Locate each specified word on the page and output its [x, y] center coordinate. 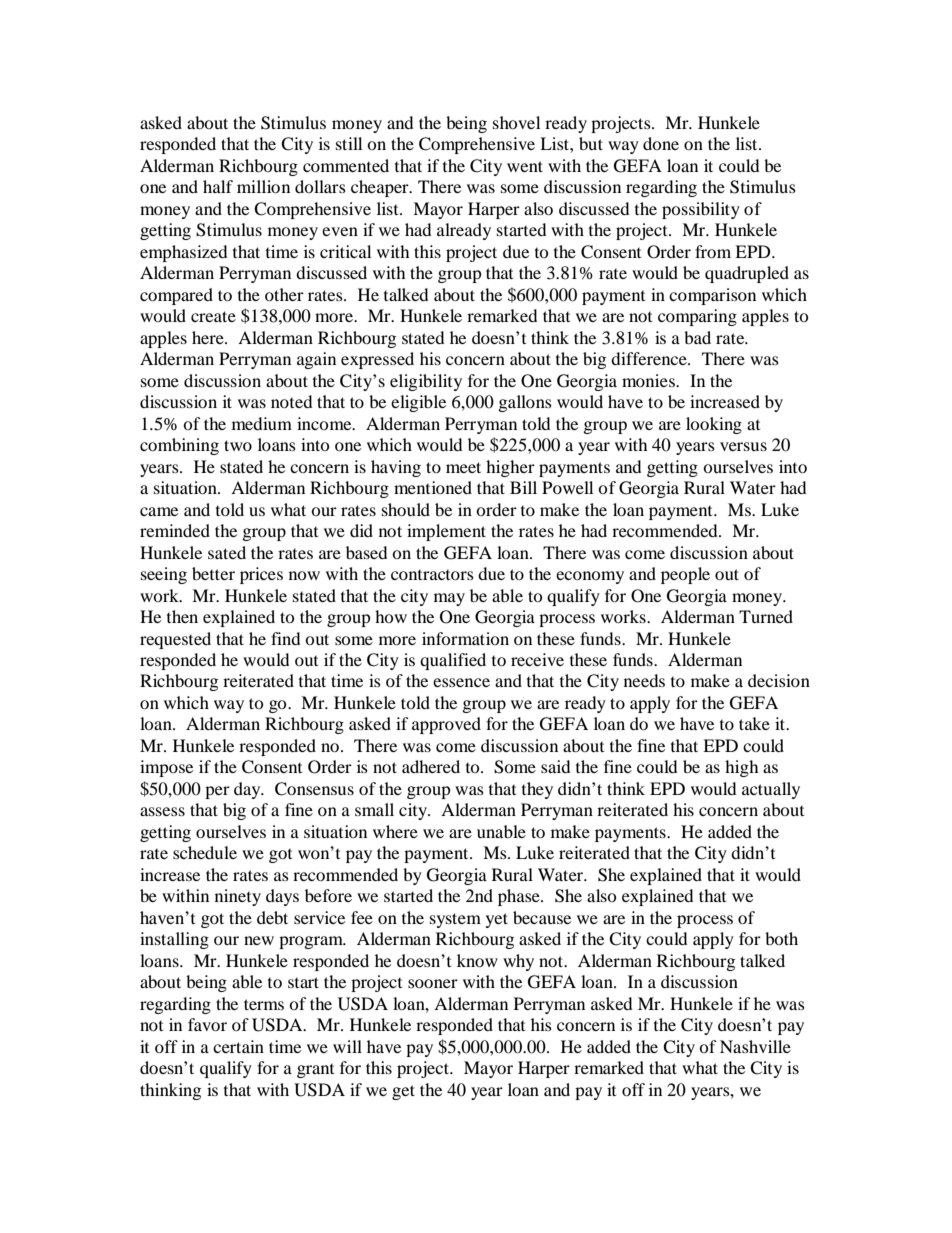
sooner [433, 983]
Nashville [755, 1046]
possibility [701, 210]
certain [238, 1046]
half [218, 186]
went [525, 166]
